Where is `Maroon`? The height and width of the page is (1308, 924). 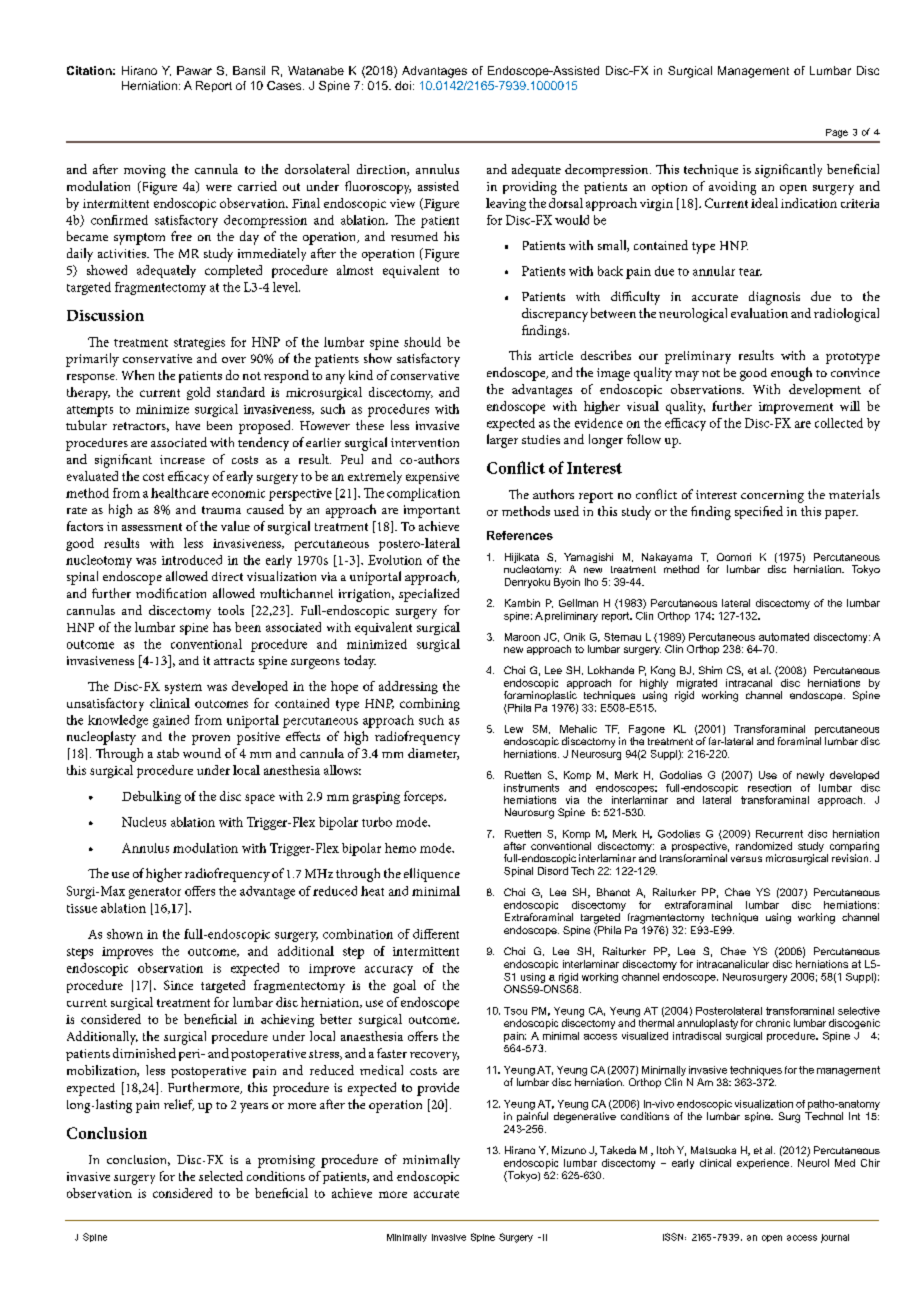 Maroon is located at coordinates (522, 637).
